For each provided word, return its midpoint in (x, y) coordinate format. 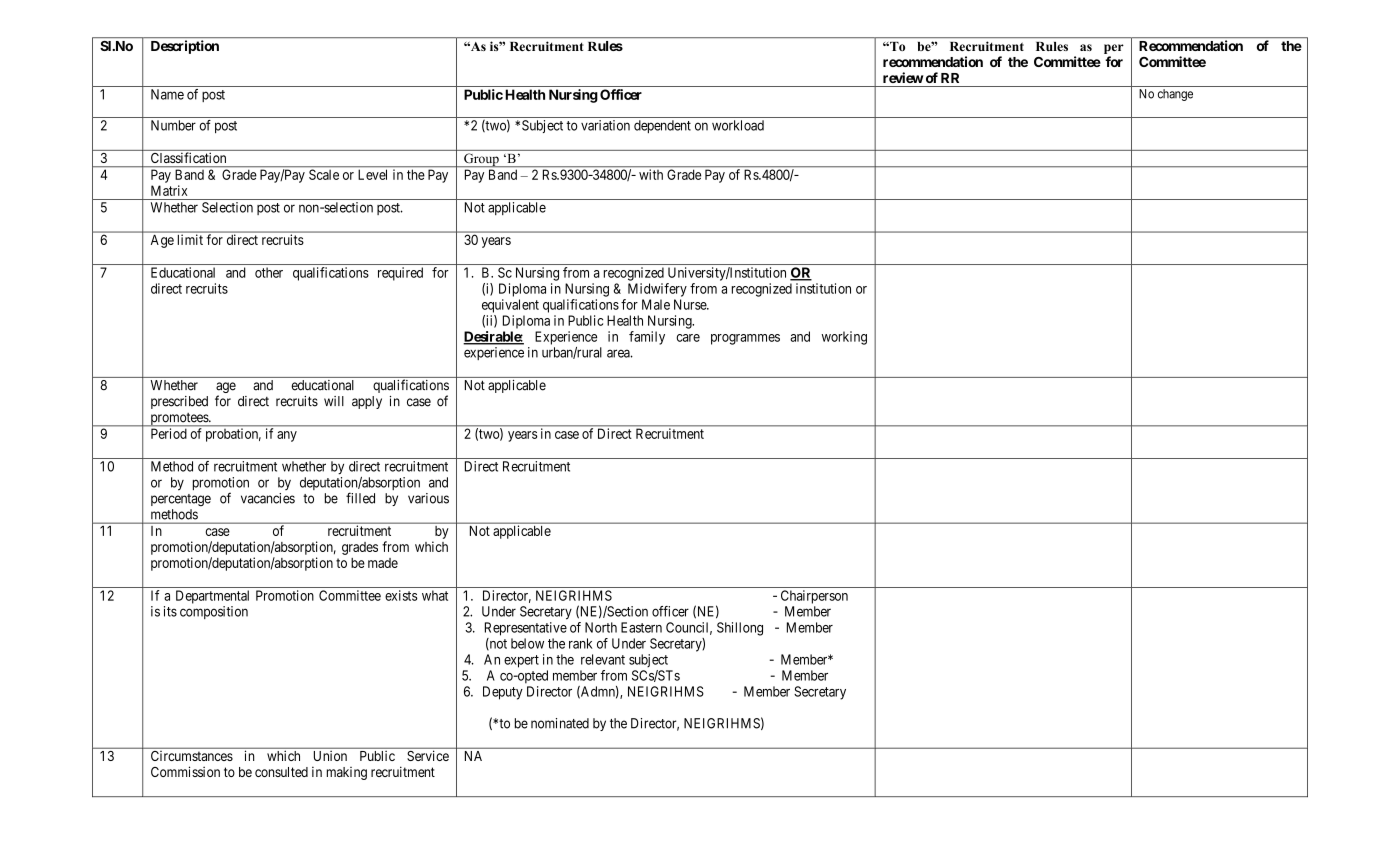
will (334, 401)
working (844, 338)
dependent (662, 126)
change (1175, 95)
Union (330, 756)
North (601, 627)
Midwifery (657, 290)
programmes (745, 339)
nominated (560, 723)
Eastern (641, 627)
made (383, 563)
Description (185, 47)
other (269, 272)
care (688, 338)
